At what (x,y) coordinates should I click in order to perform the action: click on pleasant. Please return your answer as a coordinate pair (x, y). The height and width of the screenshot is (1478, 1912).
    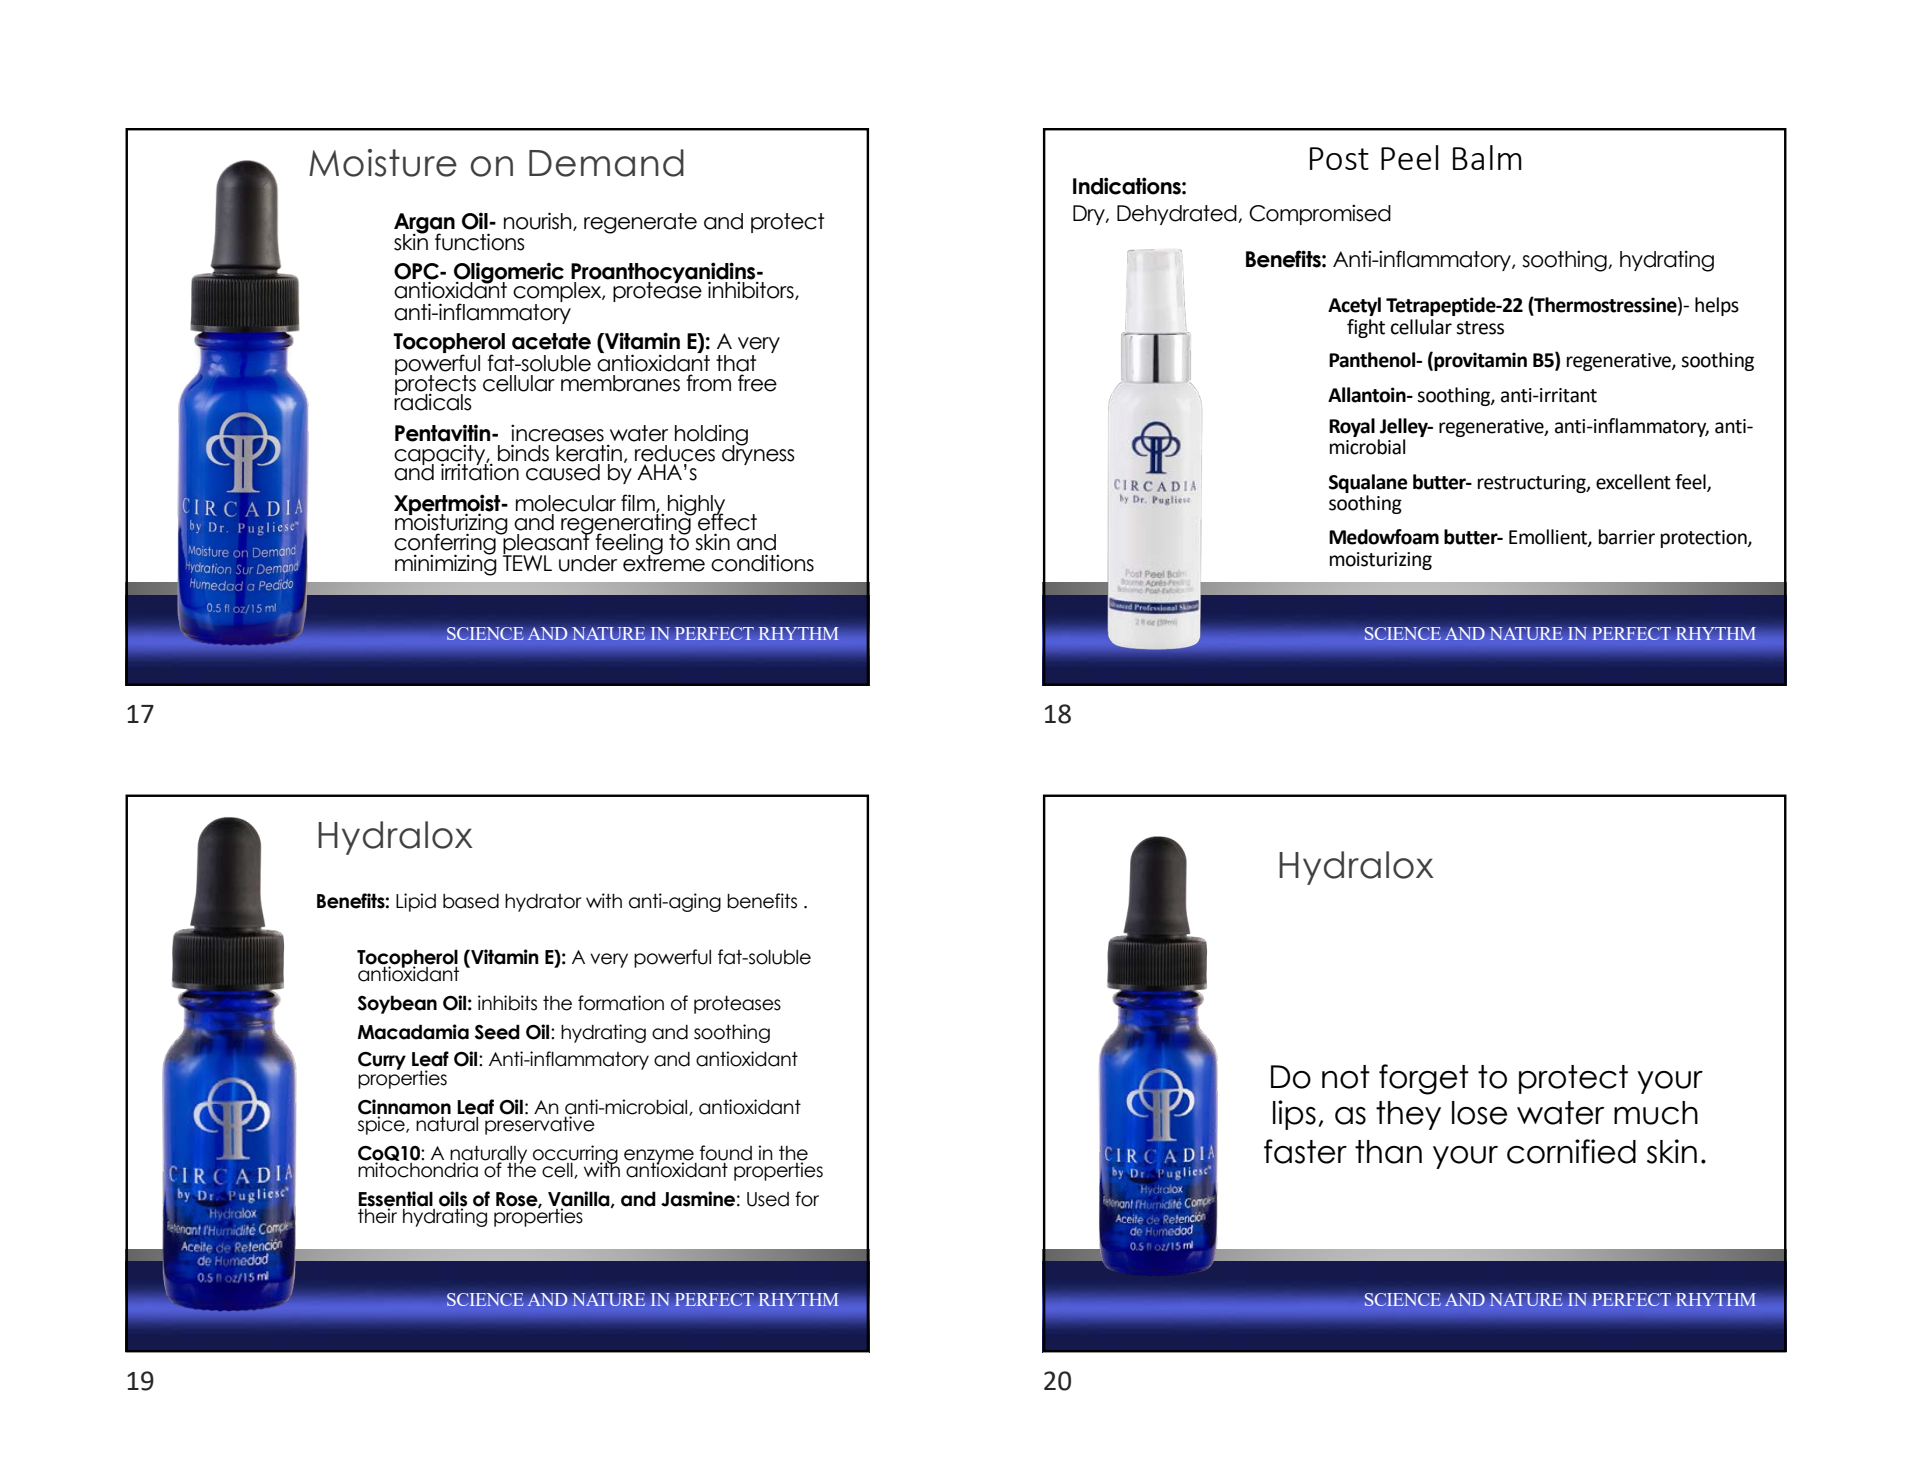
    Looking at the image, I should click on (546, 544).
